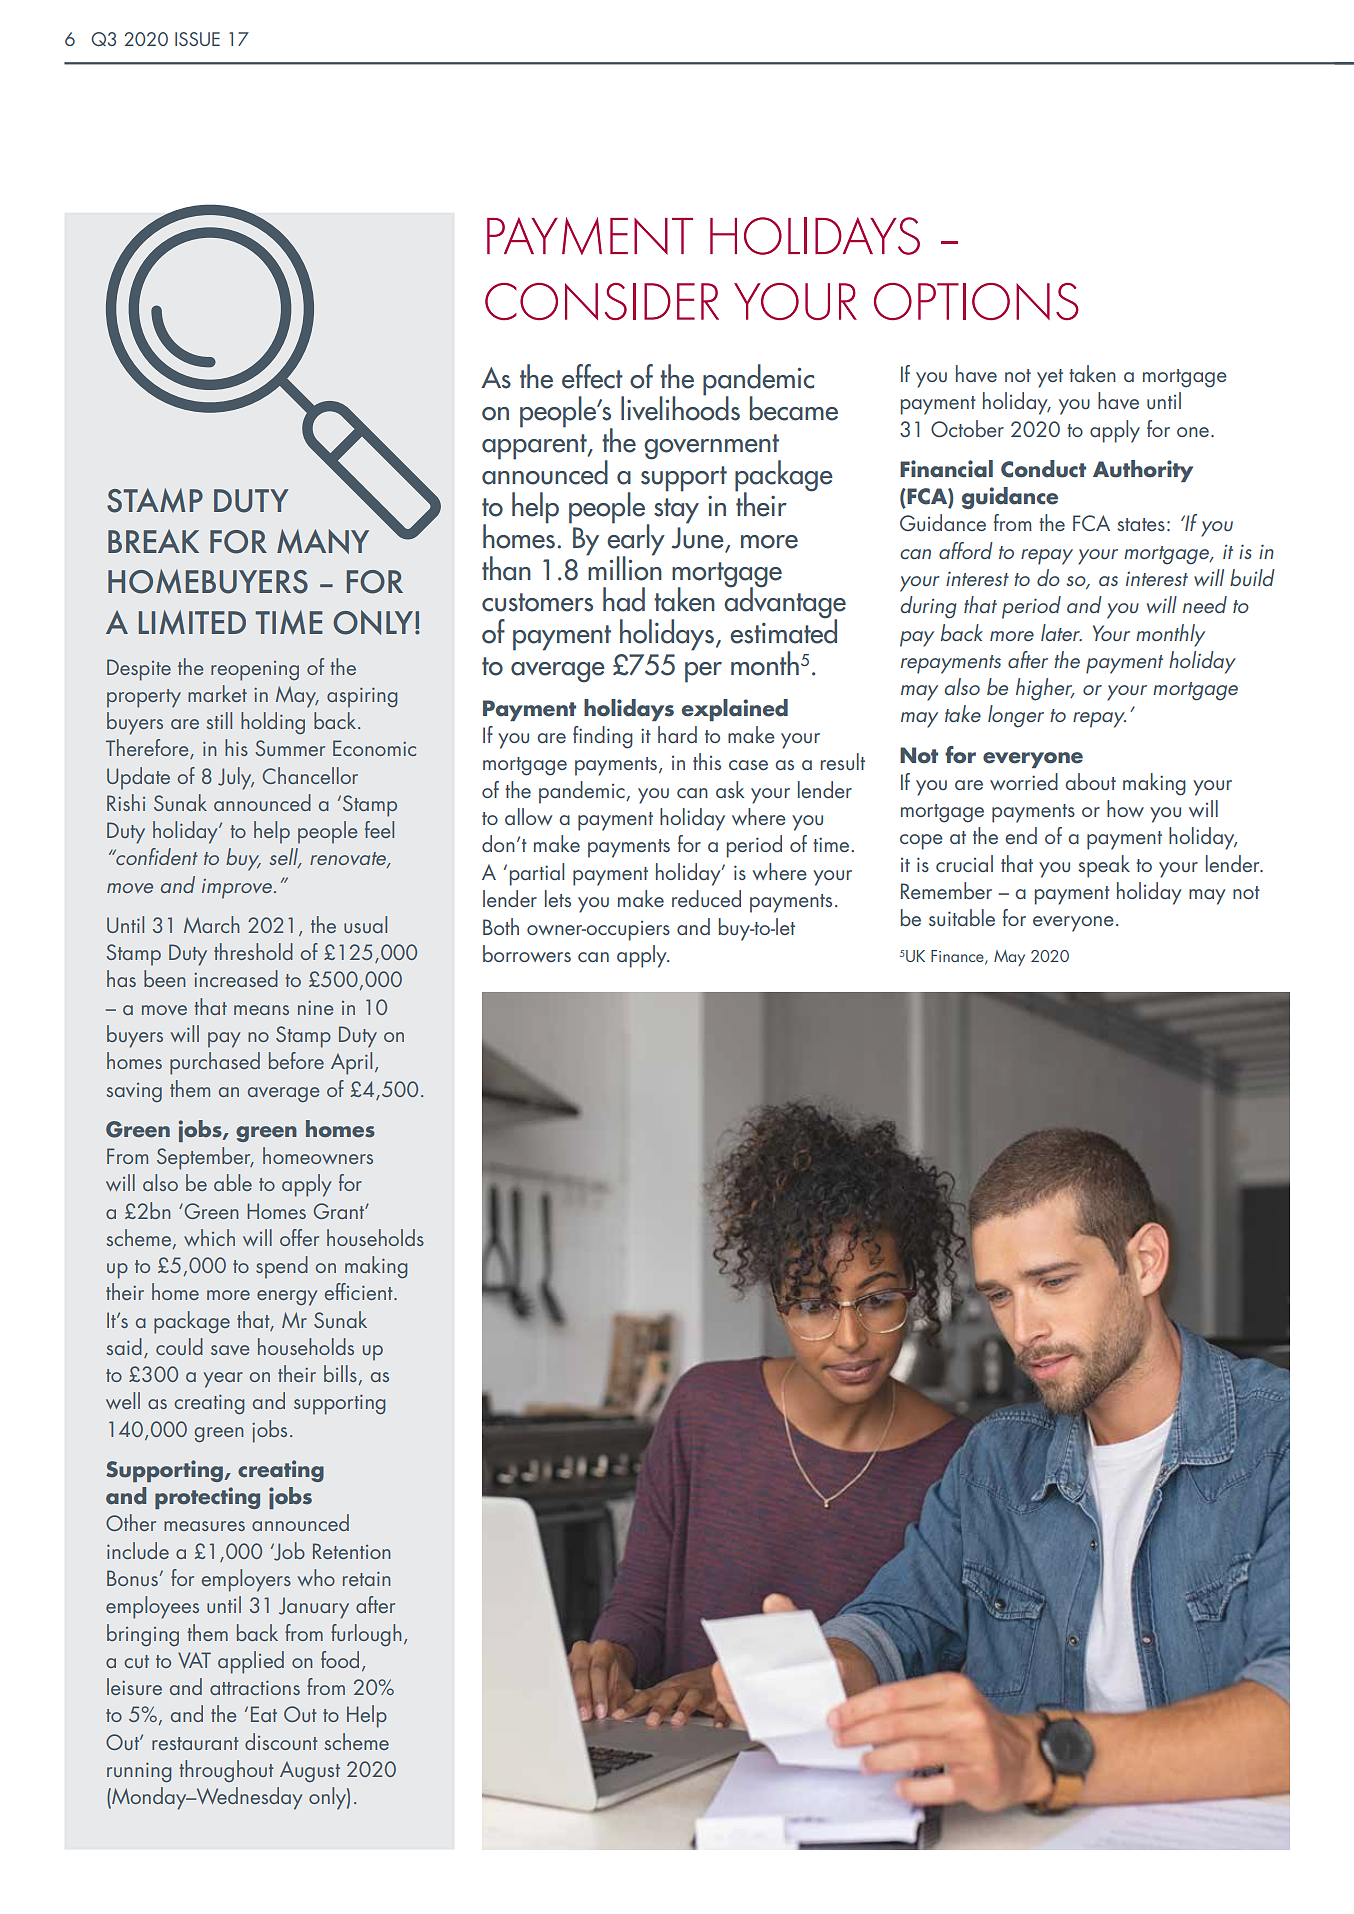 Image resolution: width=1354 pixels, height=1914 pixels. I want to click on improve, so click(238, 889).
